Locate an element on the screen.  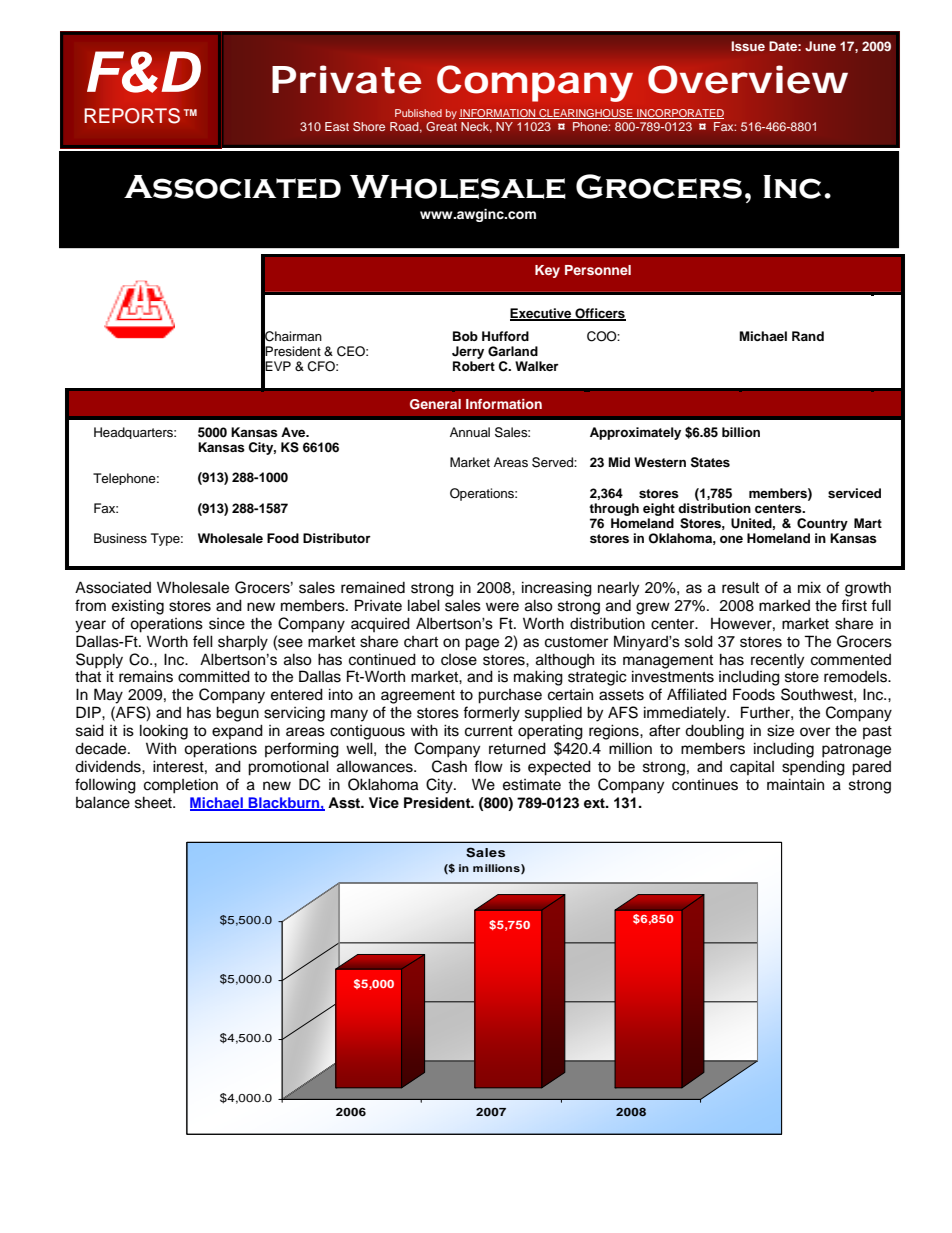
Executive is located at coordinates (542, 314).
